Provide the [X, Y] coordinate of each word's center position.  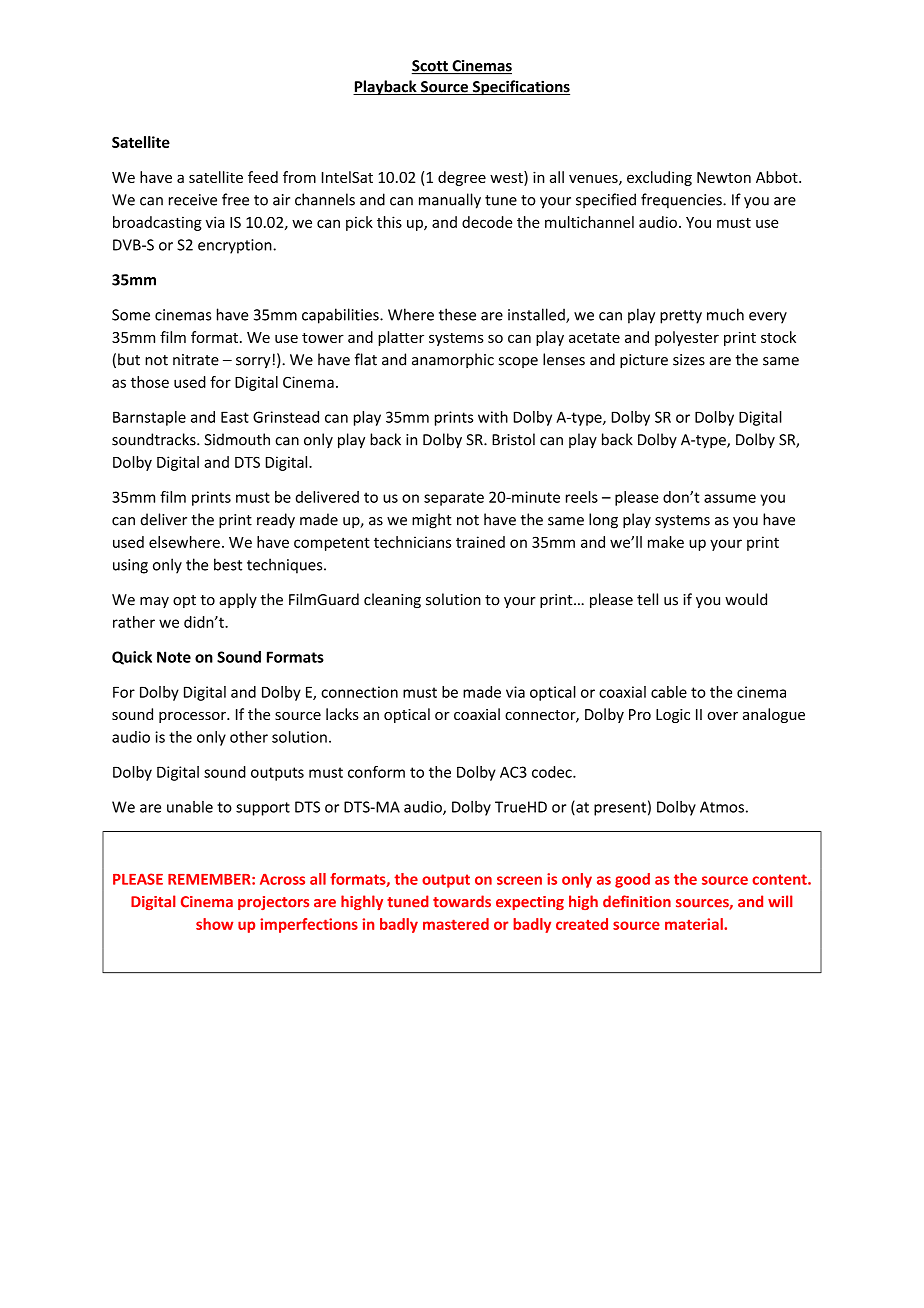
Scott [431, 67]
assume [730, 498]
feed [263, 177]
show [214, 924]
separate [454, 499]
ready [276, 521]
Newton [724, 177]
